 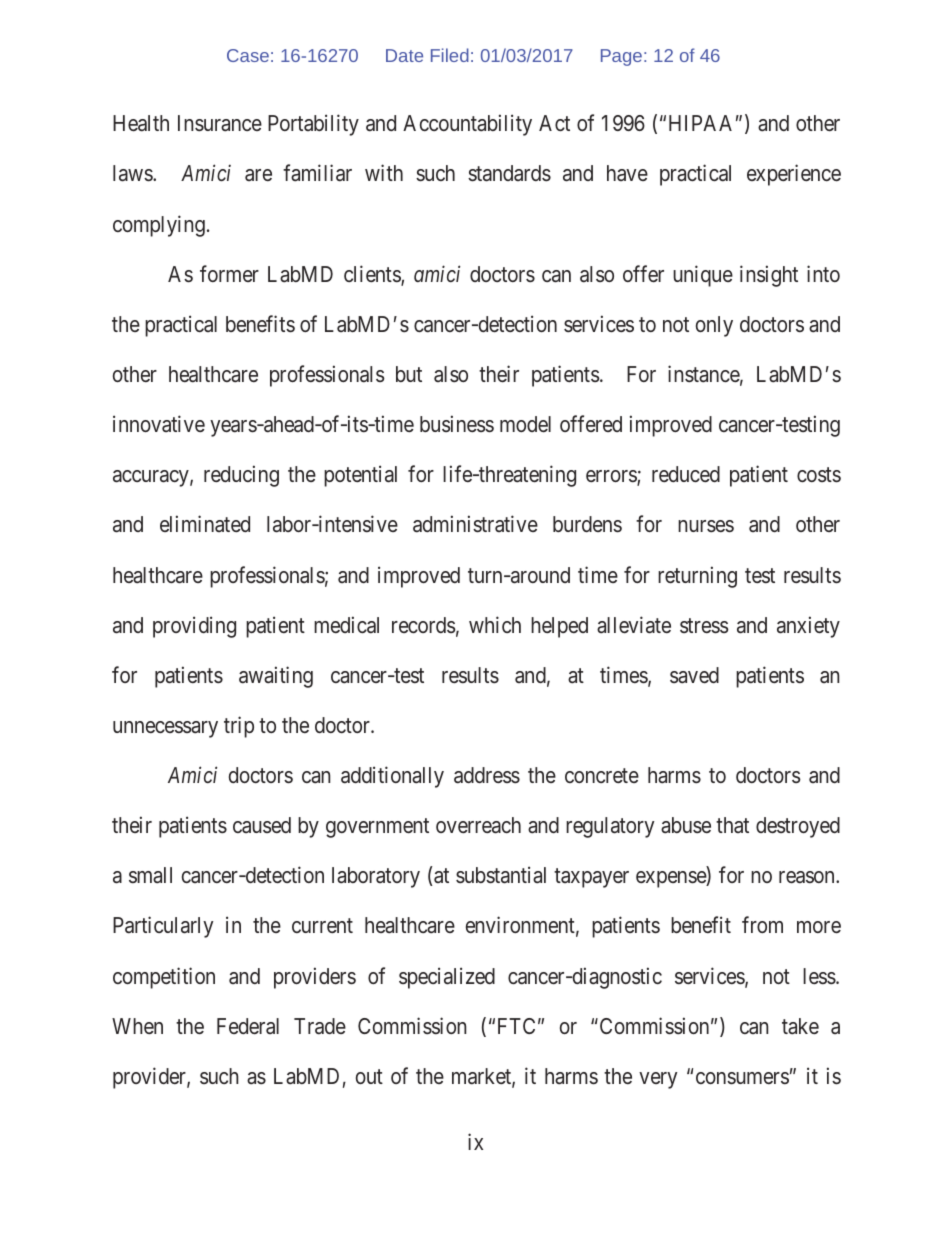 What do you see at coordinates (220, 123) in the screenshot?
I see `Insurance` at bounding box center [220, 123].
